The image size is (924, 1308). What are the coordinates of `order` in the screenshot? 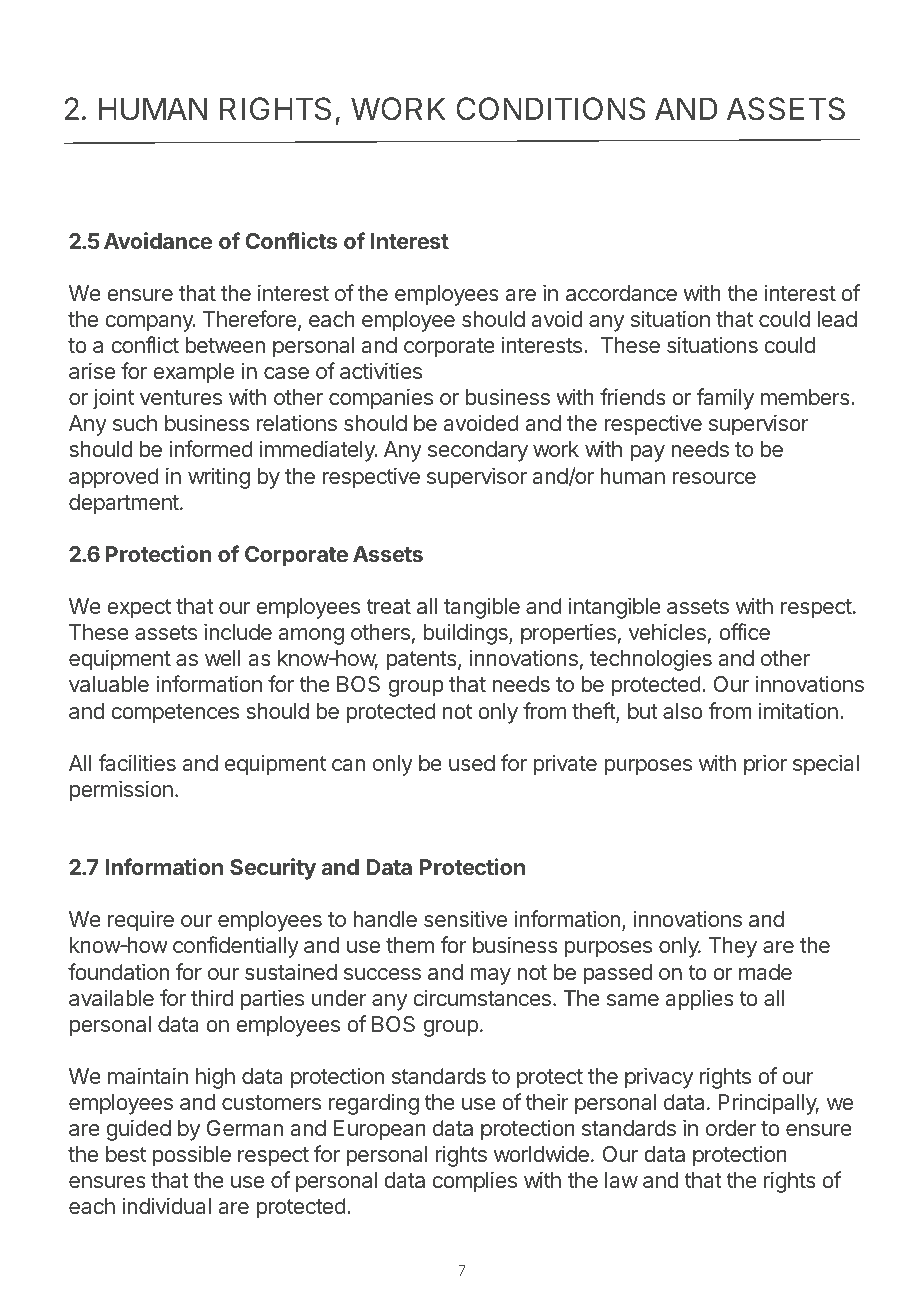 It's located at (731, 1128).
